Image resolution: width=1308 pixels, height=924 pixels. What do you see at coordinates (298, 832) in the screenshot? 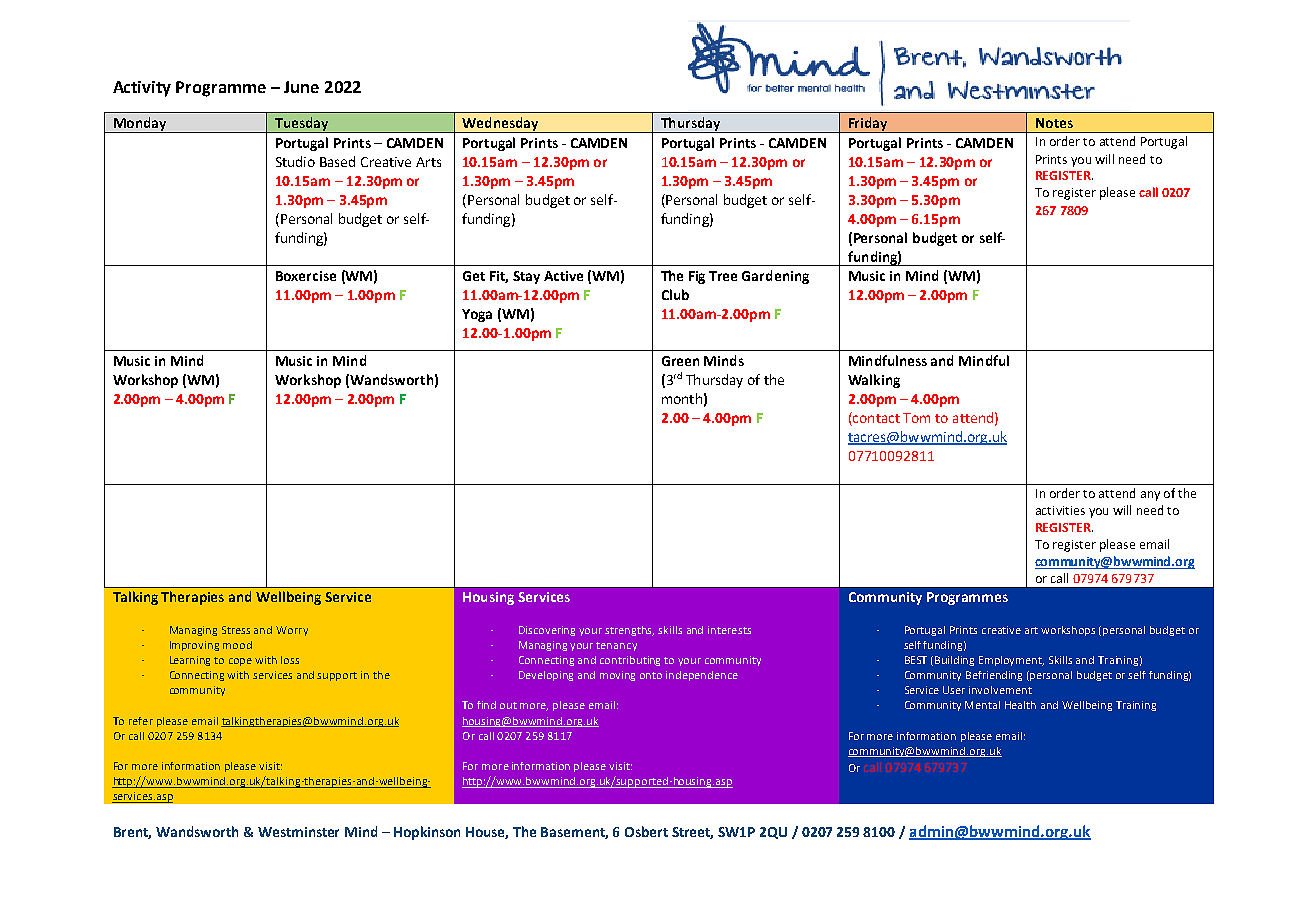
I see `Westminster` at bounding box center [298, 832].
